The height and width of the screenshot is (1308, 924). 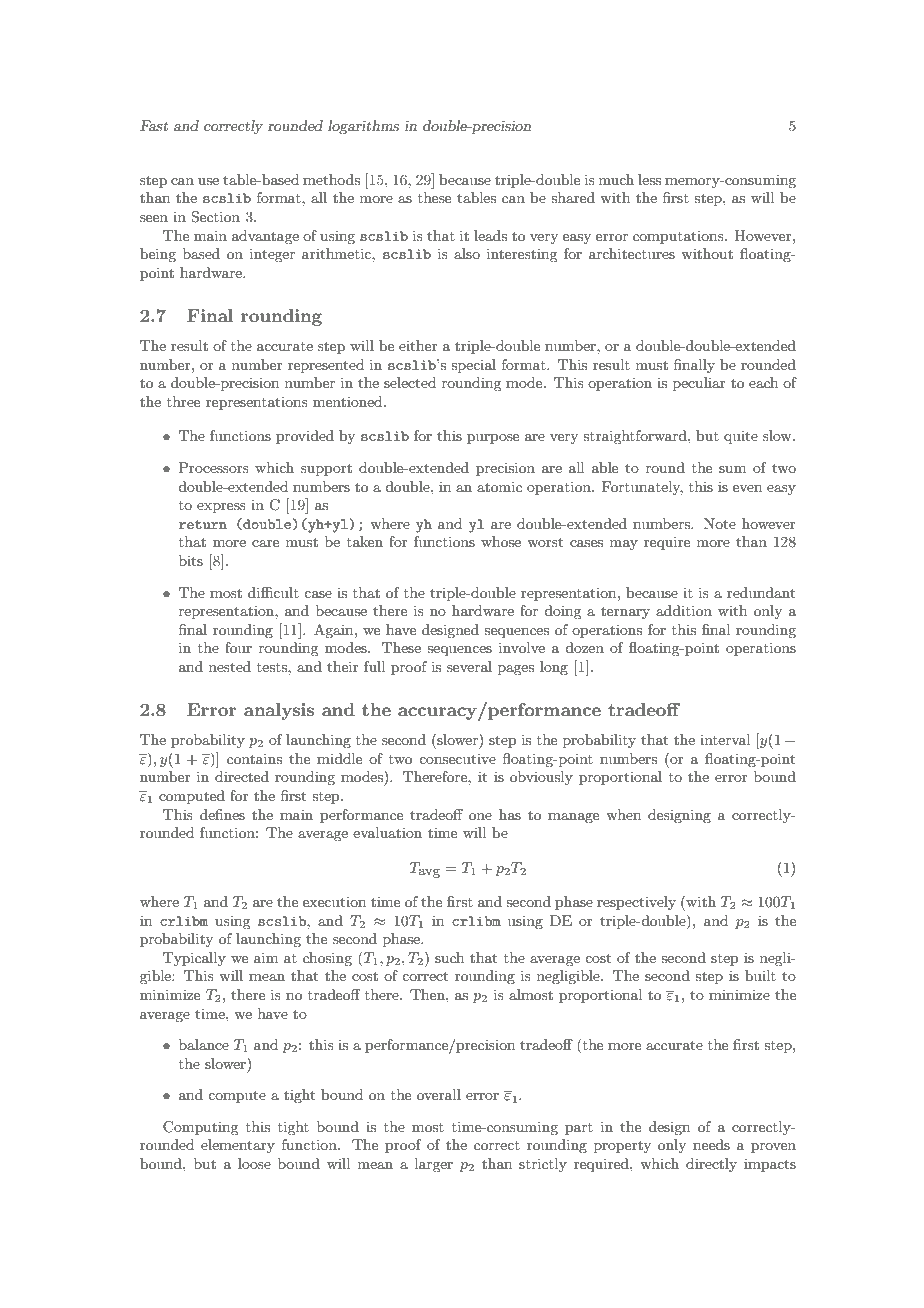 I want to click on even, so click(x=747, y=488).
